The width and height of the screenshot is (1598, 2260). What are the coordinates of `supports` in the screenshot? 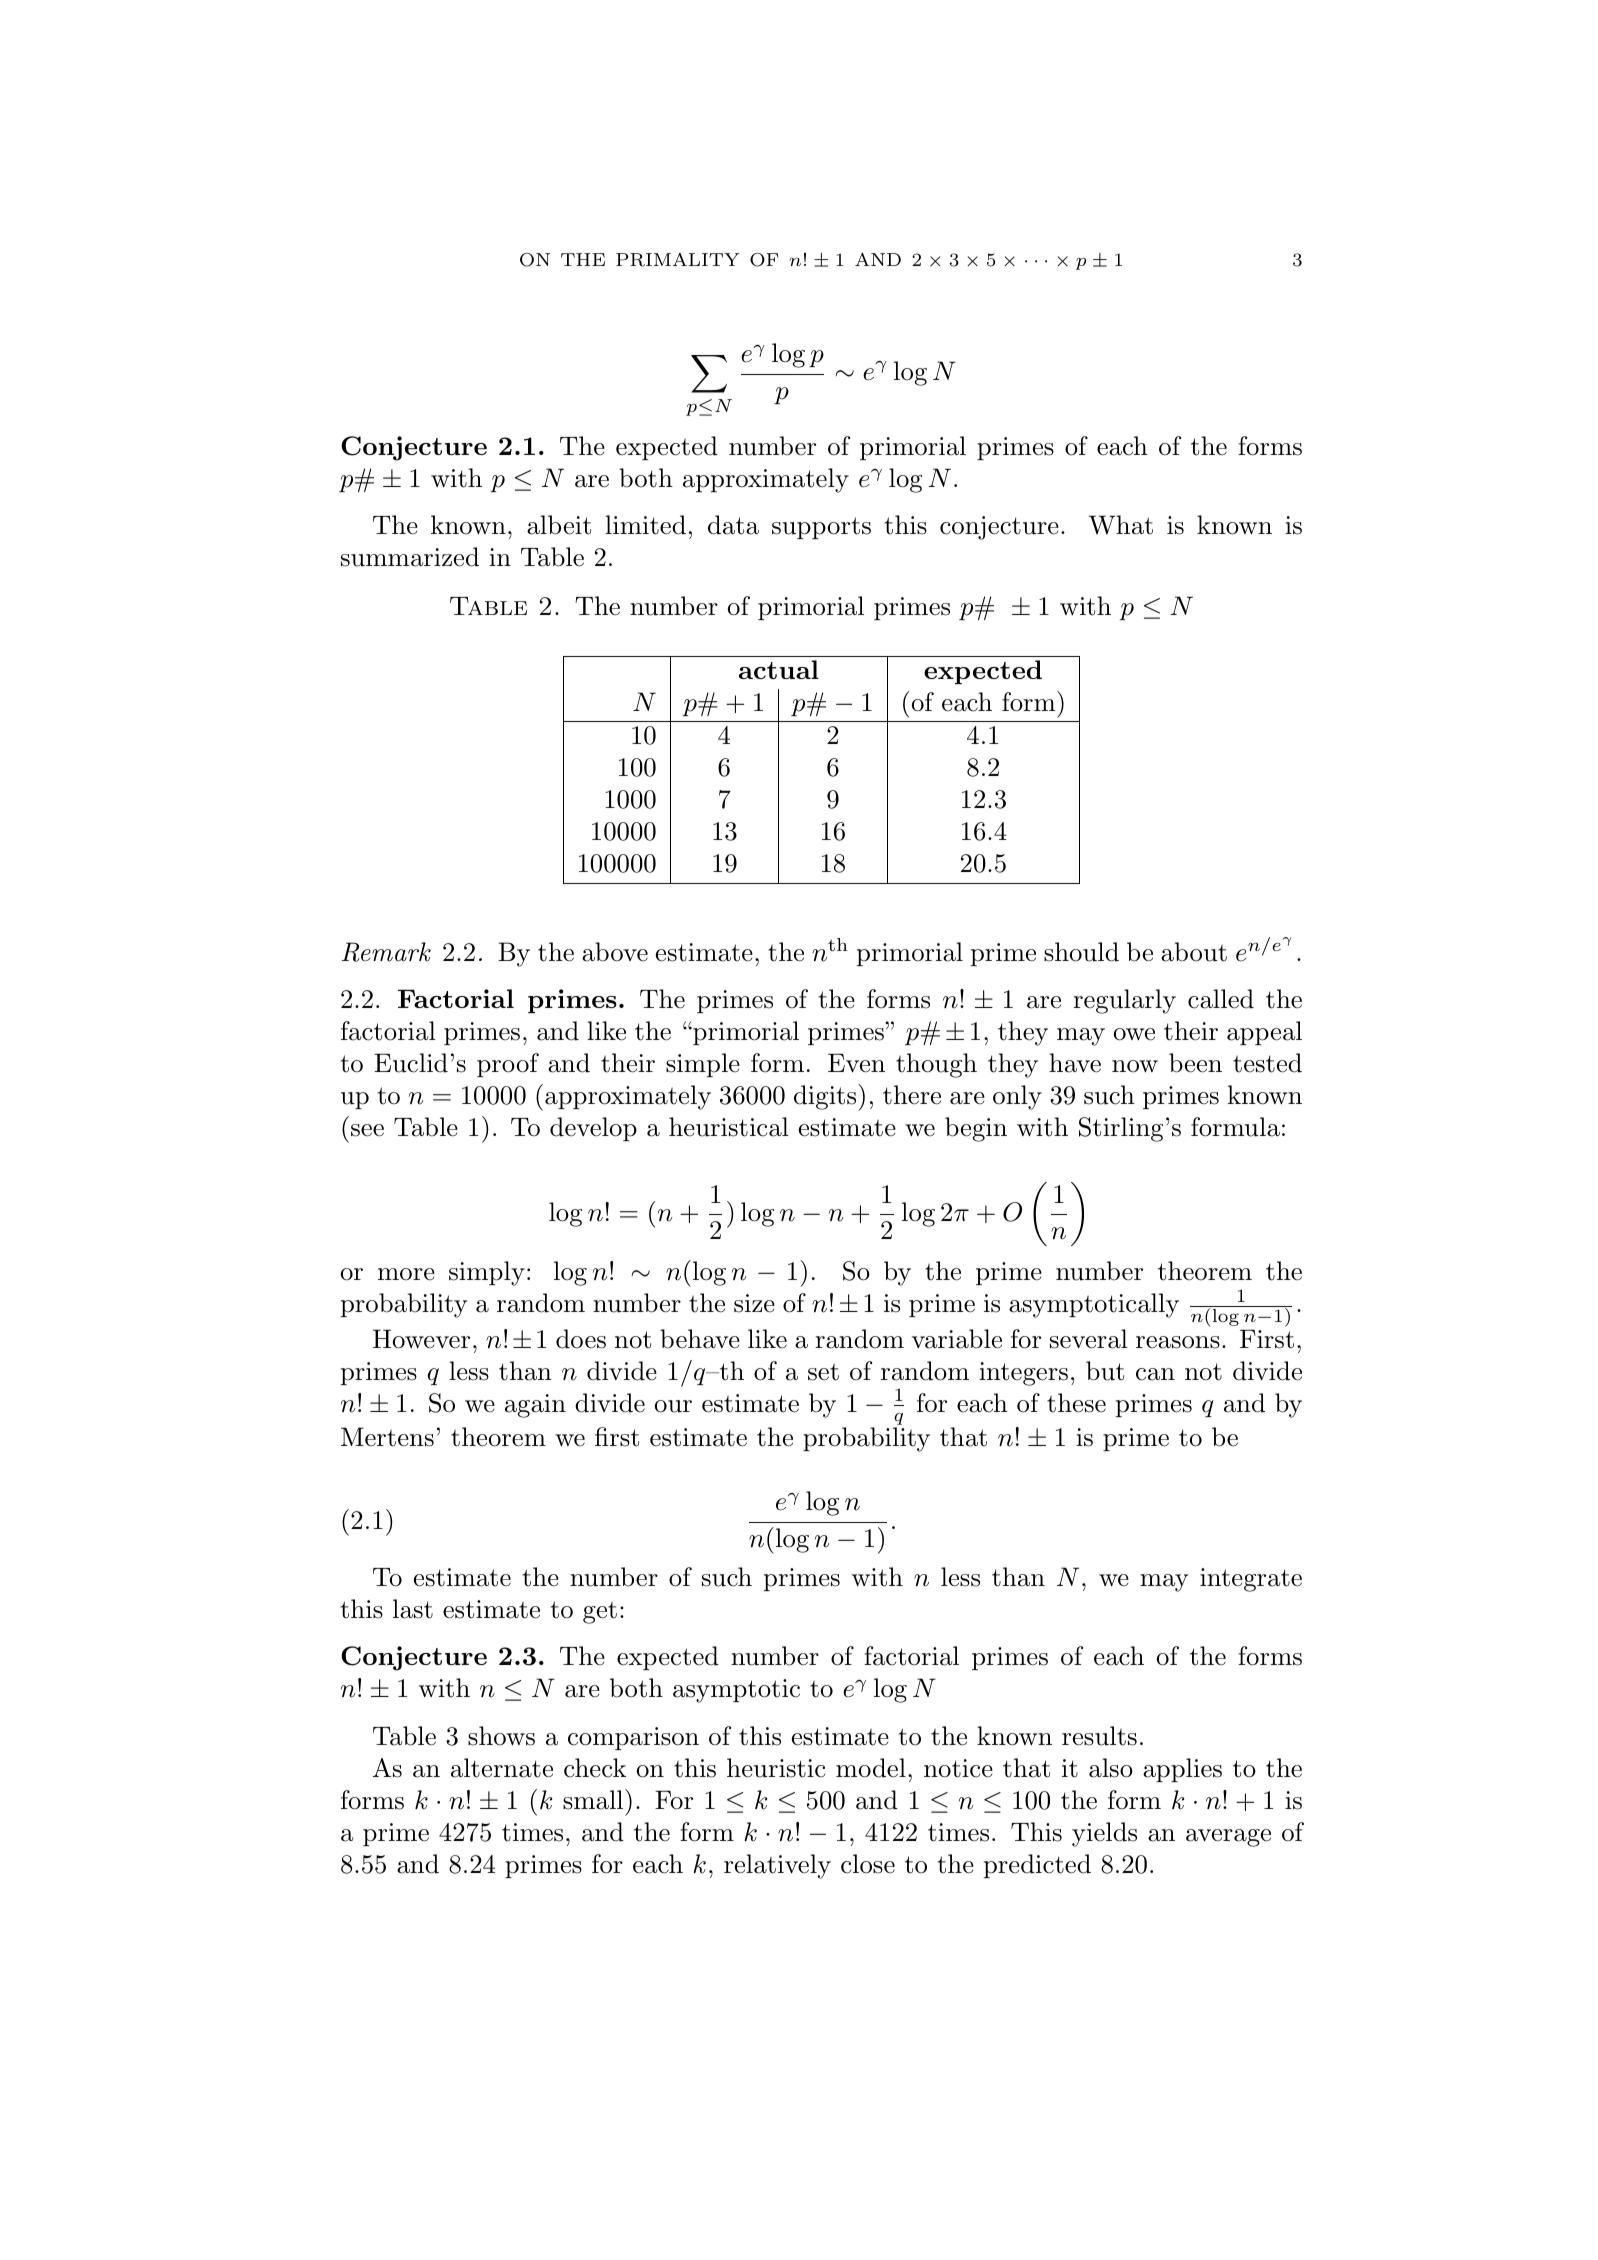 It's located at (821, 528).
